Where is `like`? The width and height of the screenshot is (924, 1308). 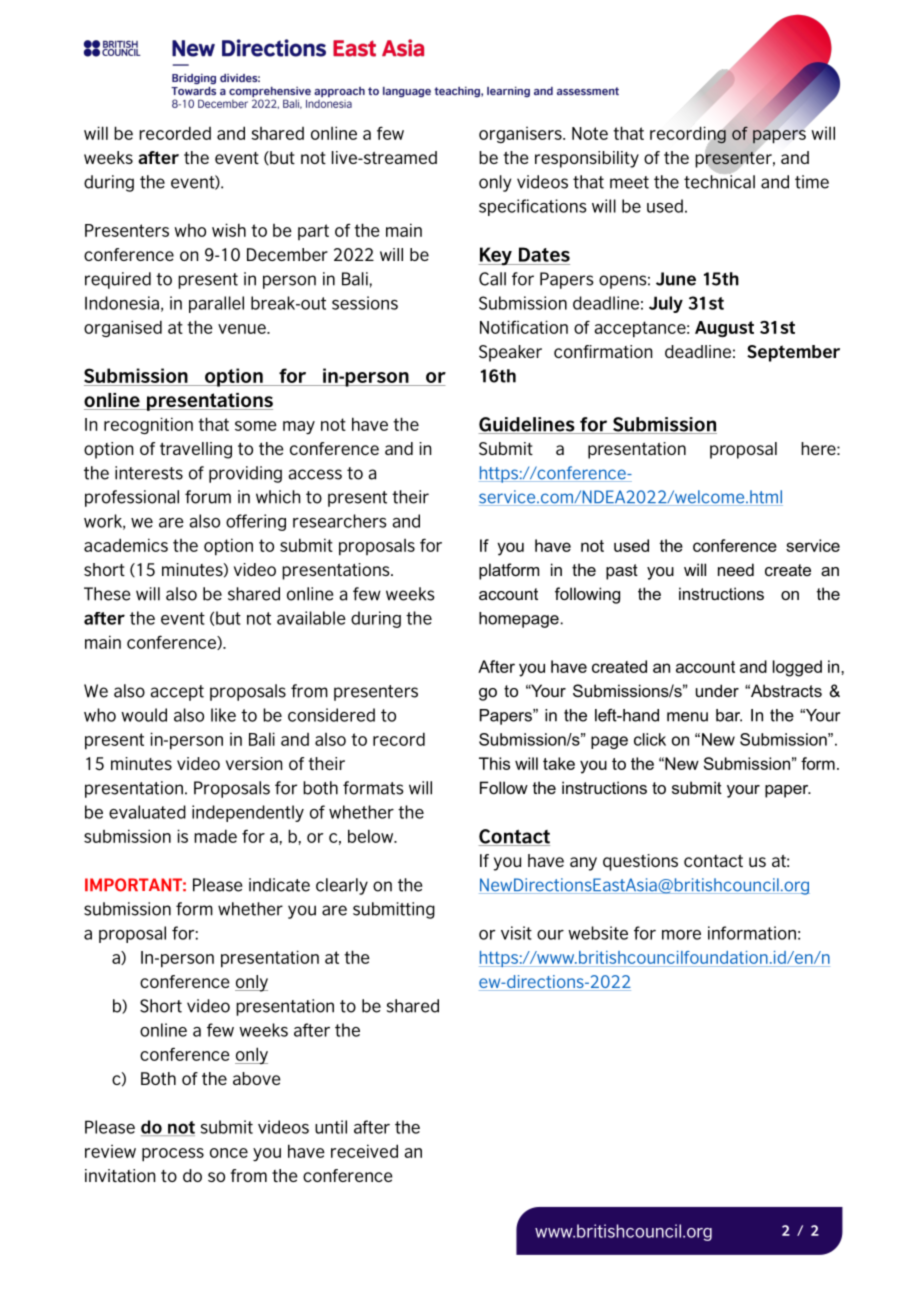 like is located at coordinates (223, 715).
